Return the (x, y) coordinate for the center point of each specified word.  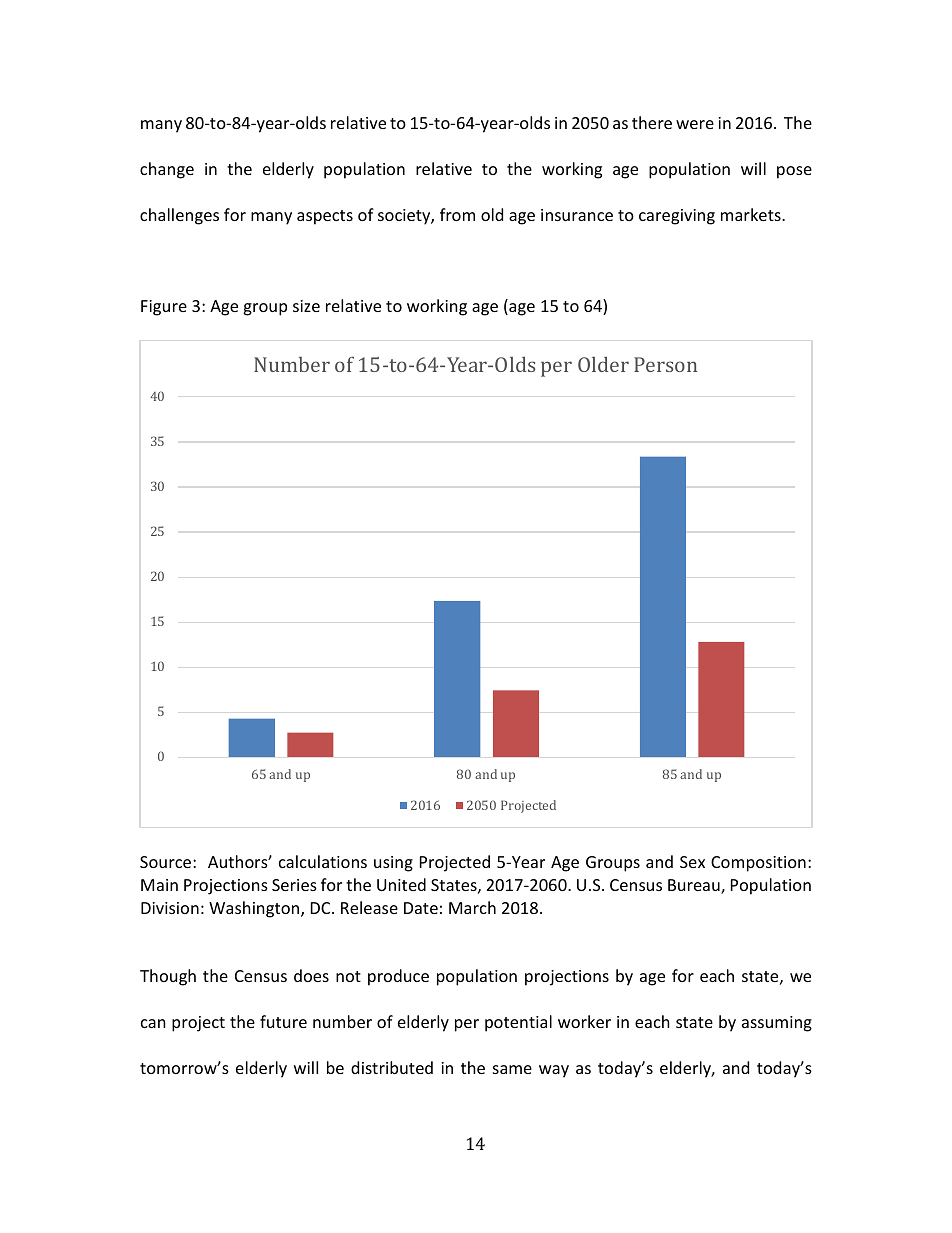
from (457, 214)
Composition (758, 864)
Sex (692, 862)
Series (294, 885)
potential (518, 1023)
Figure (164, 308)
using (393, 864)
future (283, 1021)
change (167, 170)
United (401, 884)
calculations (323, 861)
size (306, 306)
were (695, 124)
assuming (777, 1024)
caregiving (677, 217)
